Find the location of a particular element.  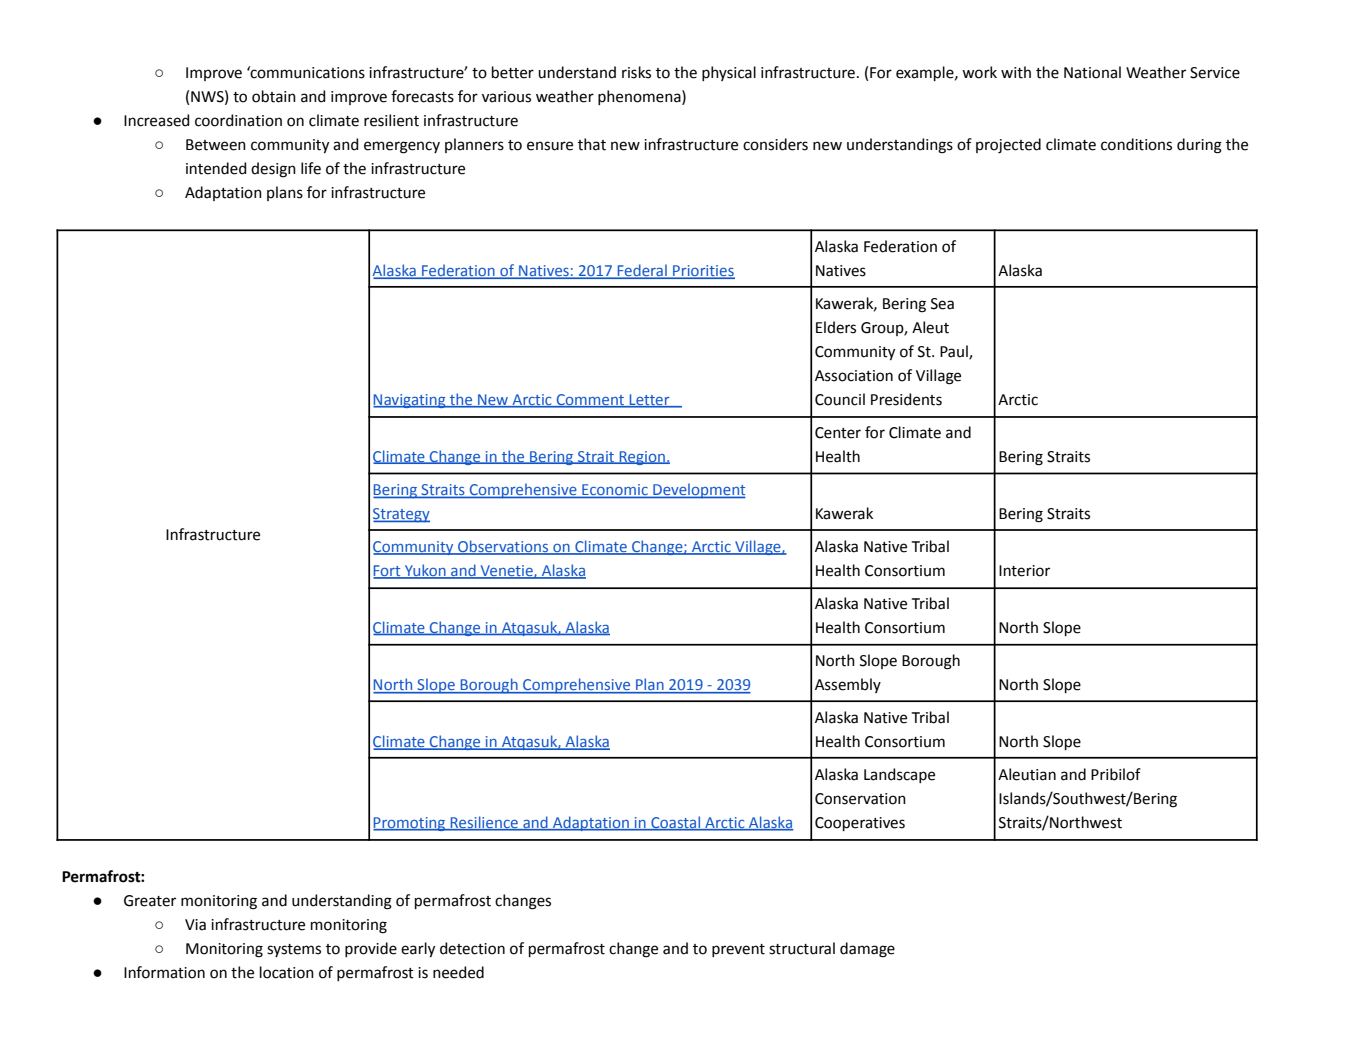

systems is located at coordinates (294, 950).
